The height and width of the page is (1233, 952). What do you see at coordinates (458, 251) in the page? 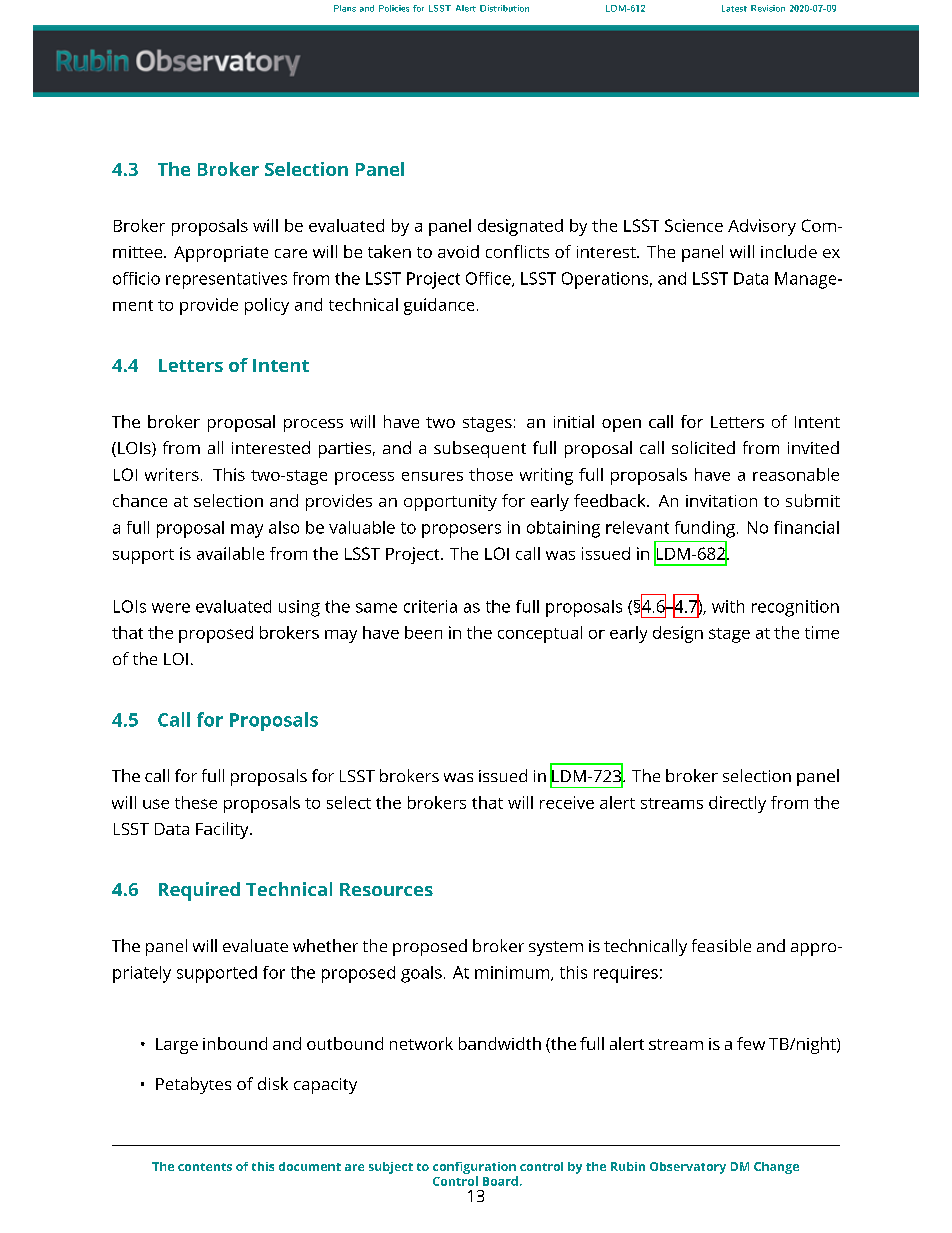
I see `avoid` at bounding box center [458, 251].
